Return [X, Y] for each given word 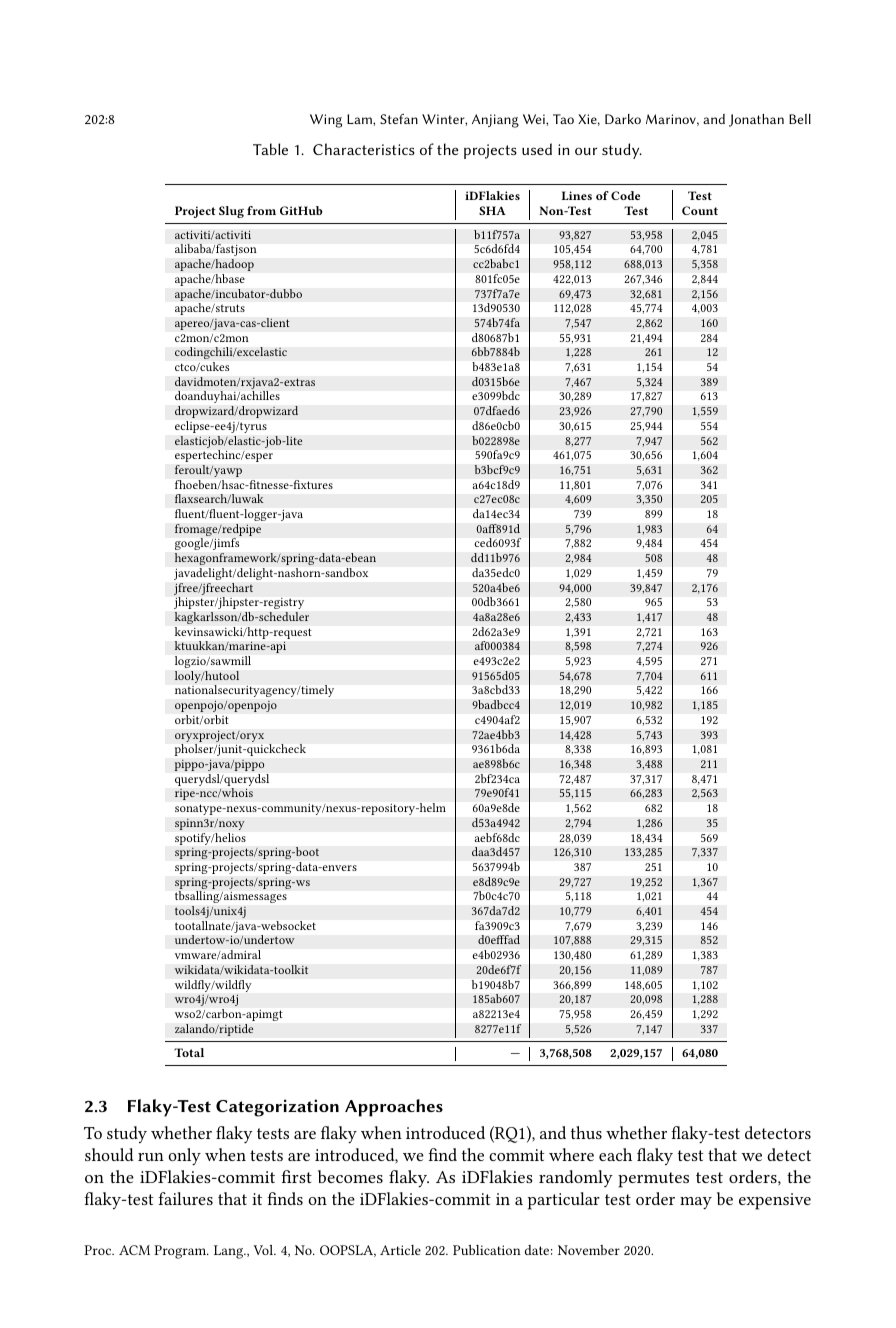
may [696, 1203]
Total [189, 1052]
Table [270, 149]
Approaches [394, 1108]
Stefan [399, 118]
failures [185, 1198]
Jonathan [756, 120]
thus [586, 1132]
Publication [487, 1250]
